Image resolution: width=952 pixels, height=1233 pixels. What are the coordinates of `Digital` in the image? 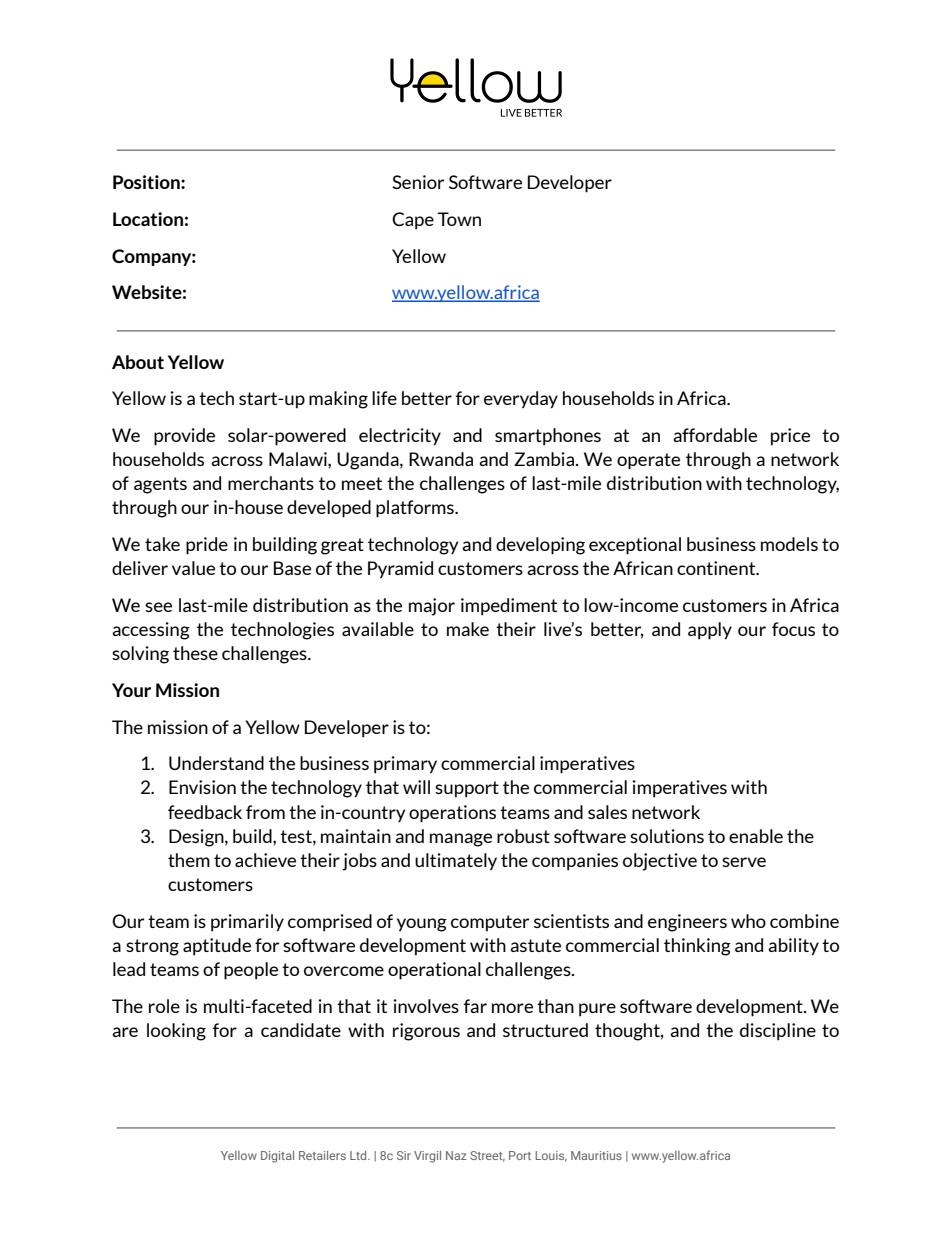 It's located at (277, 1157).
